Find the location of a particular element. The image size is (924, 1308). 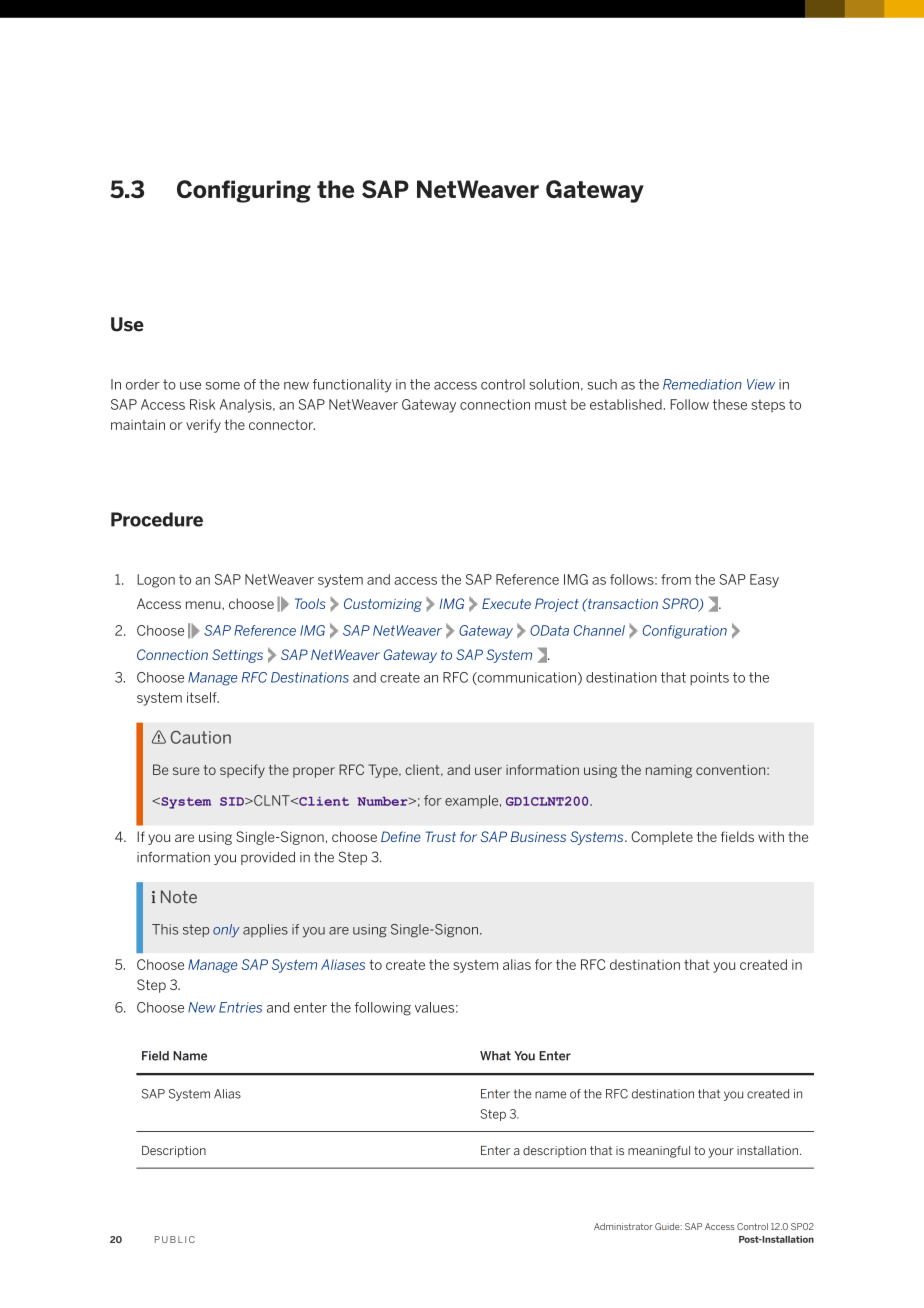

Complete is located at coordinates (662, 838).
